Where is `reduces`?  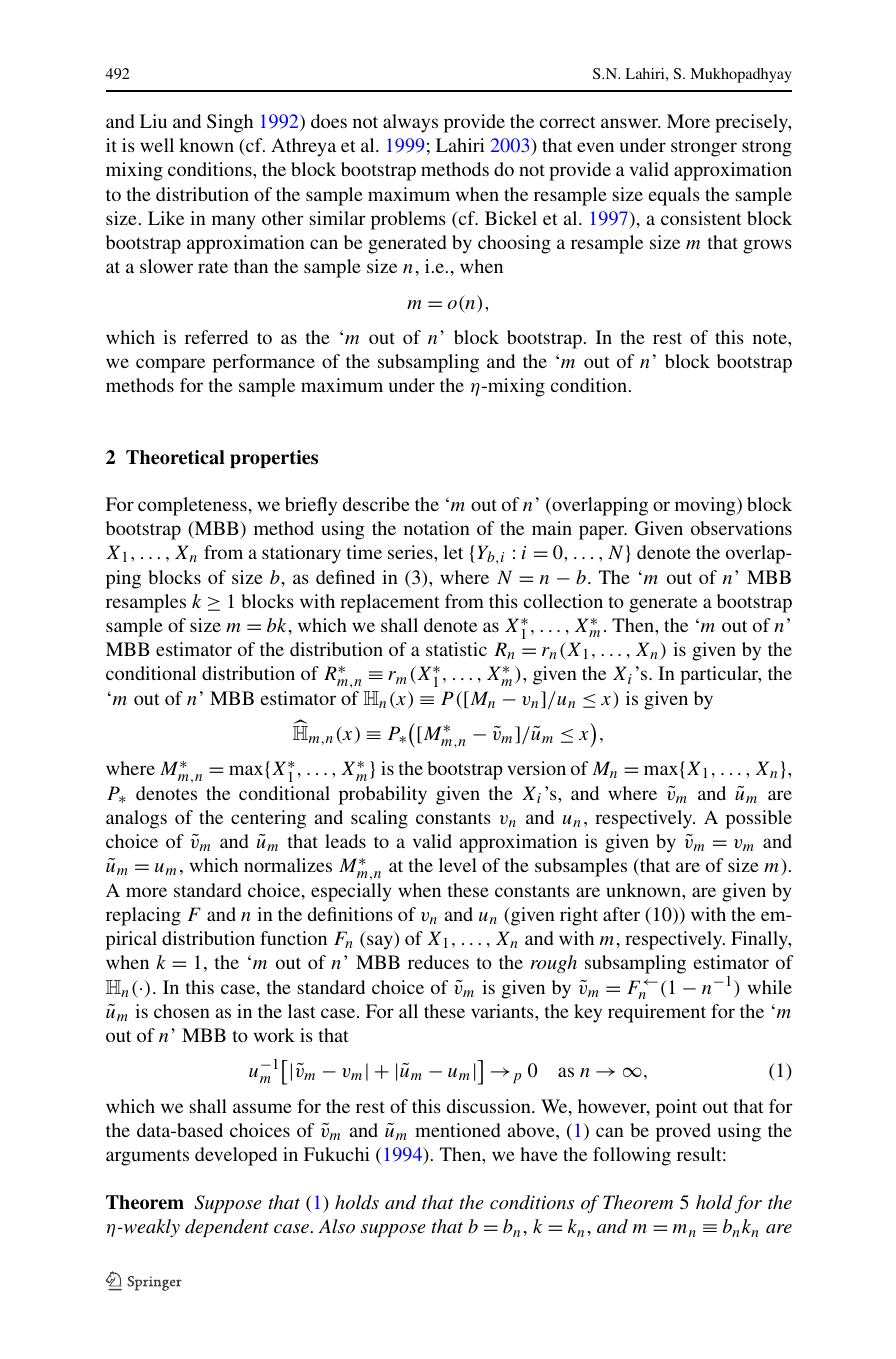 reduces is located at coordinates (438, 962).
